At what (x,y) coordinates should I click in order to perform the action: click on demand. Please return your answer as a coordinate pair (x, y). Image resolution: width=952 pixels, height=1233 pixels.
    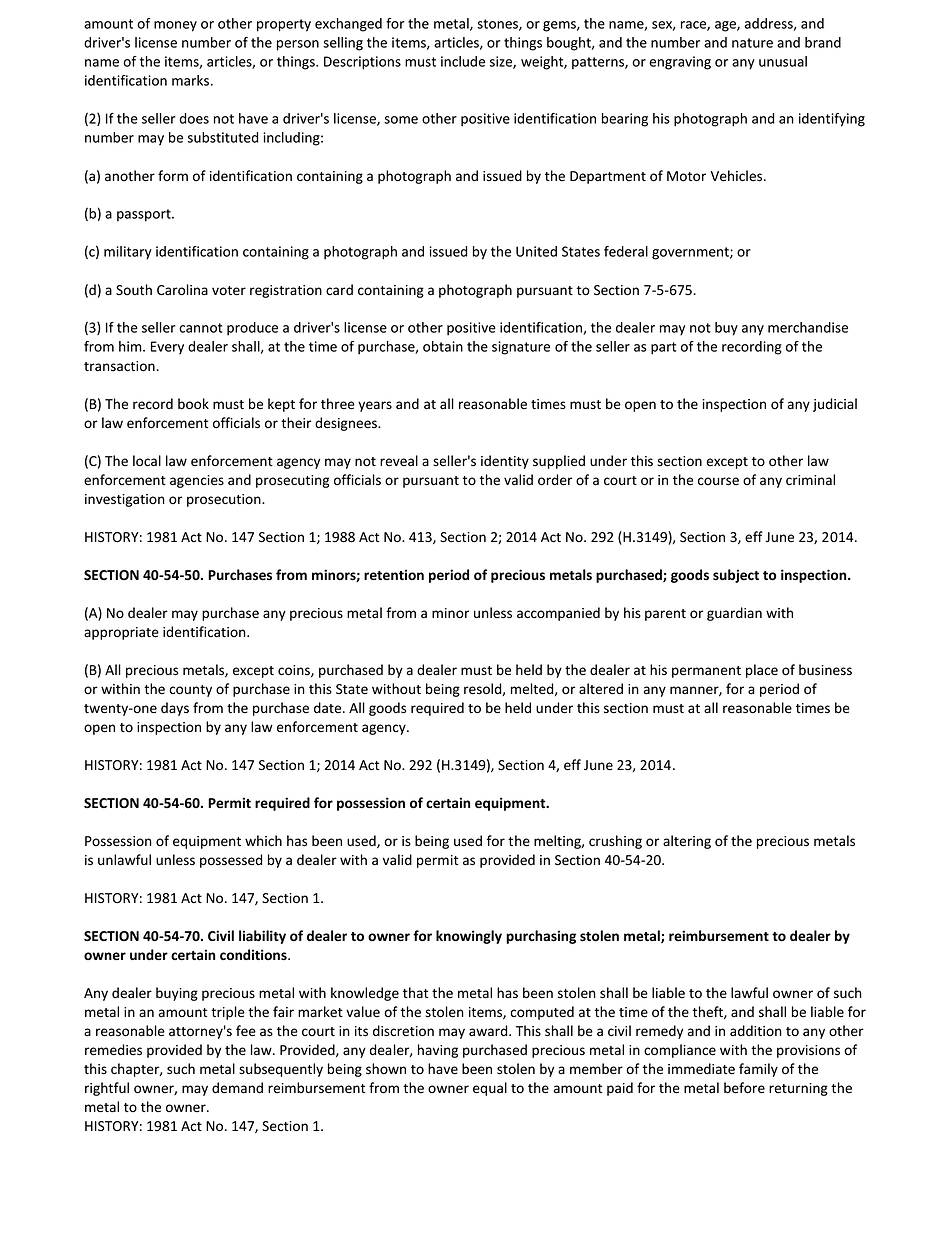
    Looking at the image, I should click on (237, 1088).
